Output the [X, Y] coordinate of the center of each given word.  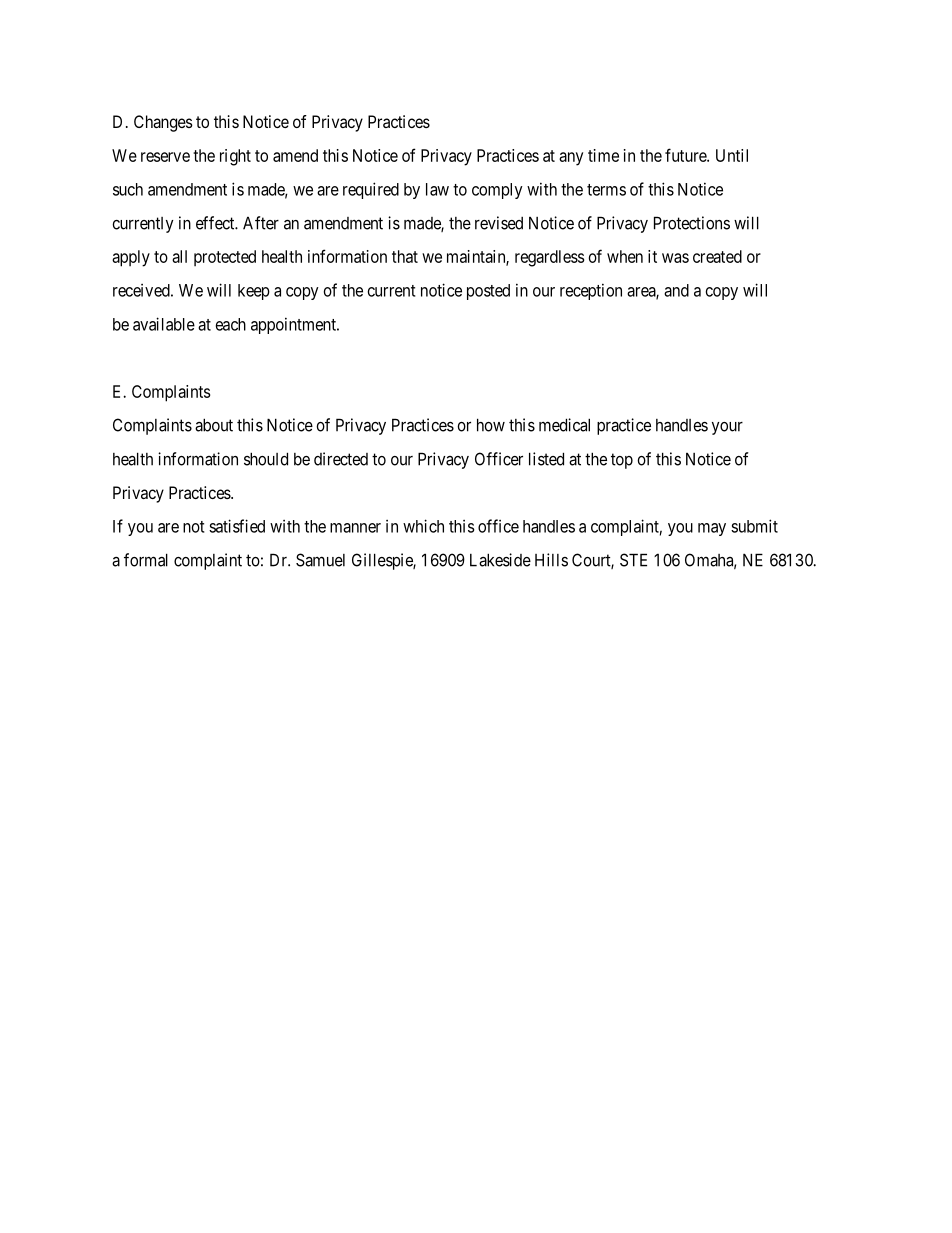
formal [146, 560]
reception [591, 291]
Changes [163, 123]
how [491, 425]
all [179, 256]
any [571, 159]
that [405, 256]
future [686, 155]
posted [488, 292]
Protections [692, 223]
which [423, 526]
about [214, 425]
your [727, 428]
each [231, 324]
